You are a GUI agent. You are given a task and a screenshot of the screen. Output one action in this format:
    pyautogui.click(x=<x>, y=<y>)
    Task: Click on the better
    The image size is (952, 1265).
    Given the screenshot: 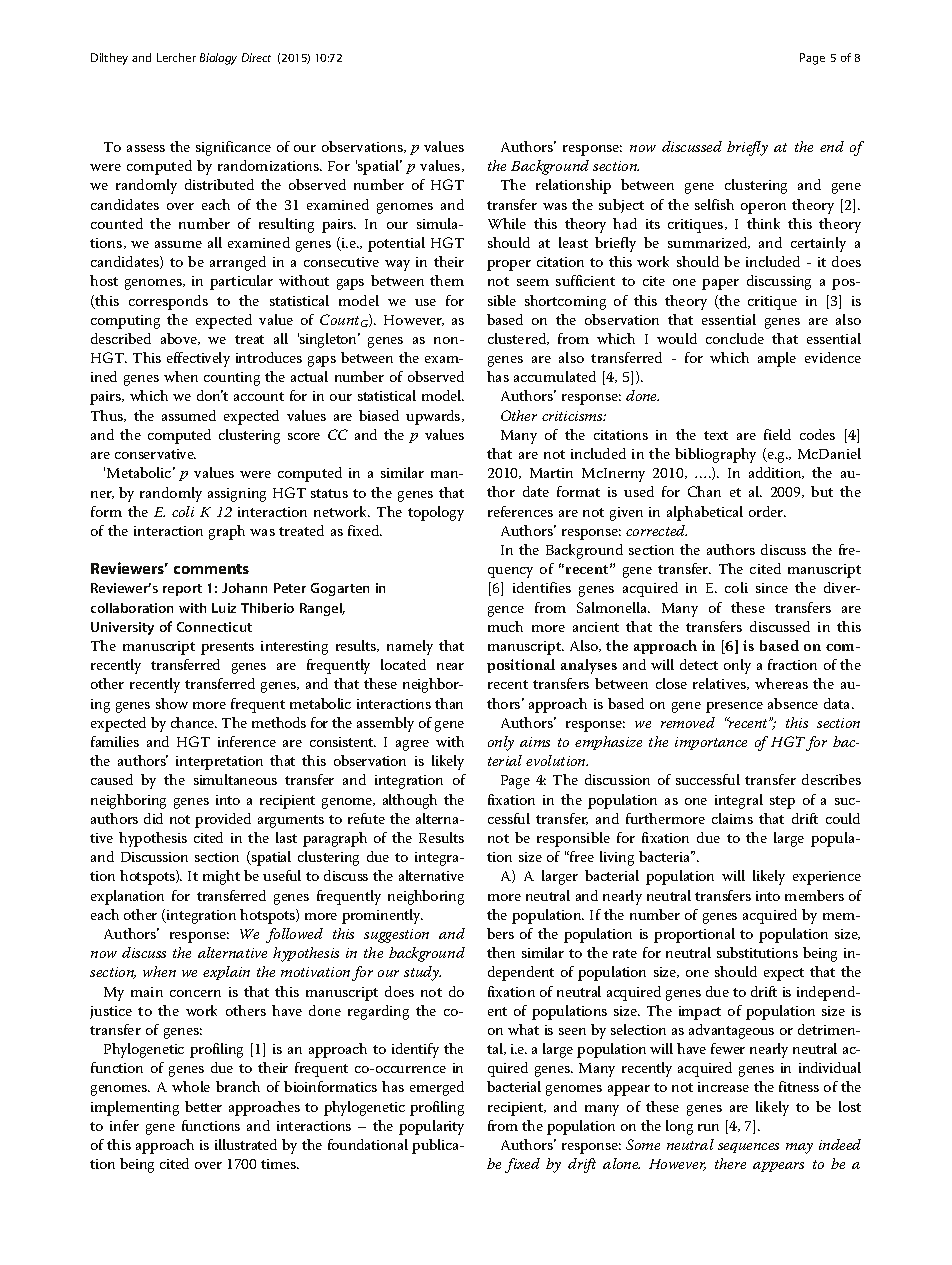 What is the action you would take?
    pyautogui.click(x=203, y=1106)
